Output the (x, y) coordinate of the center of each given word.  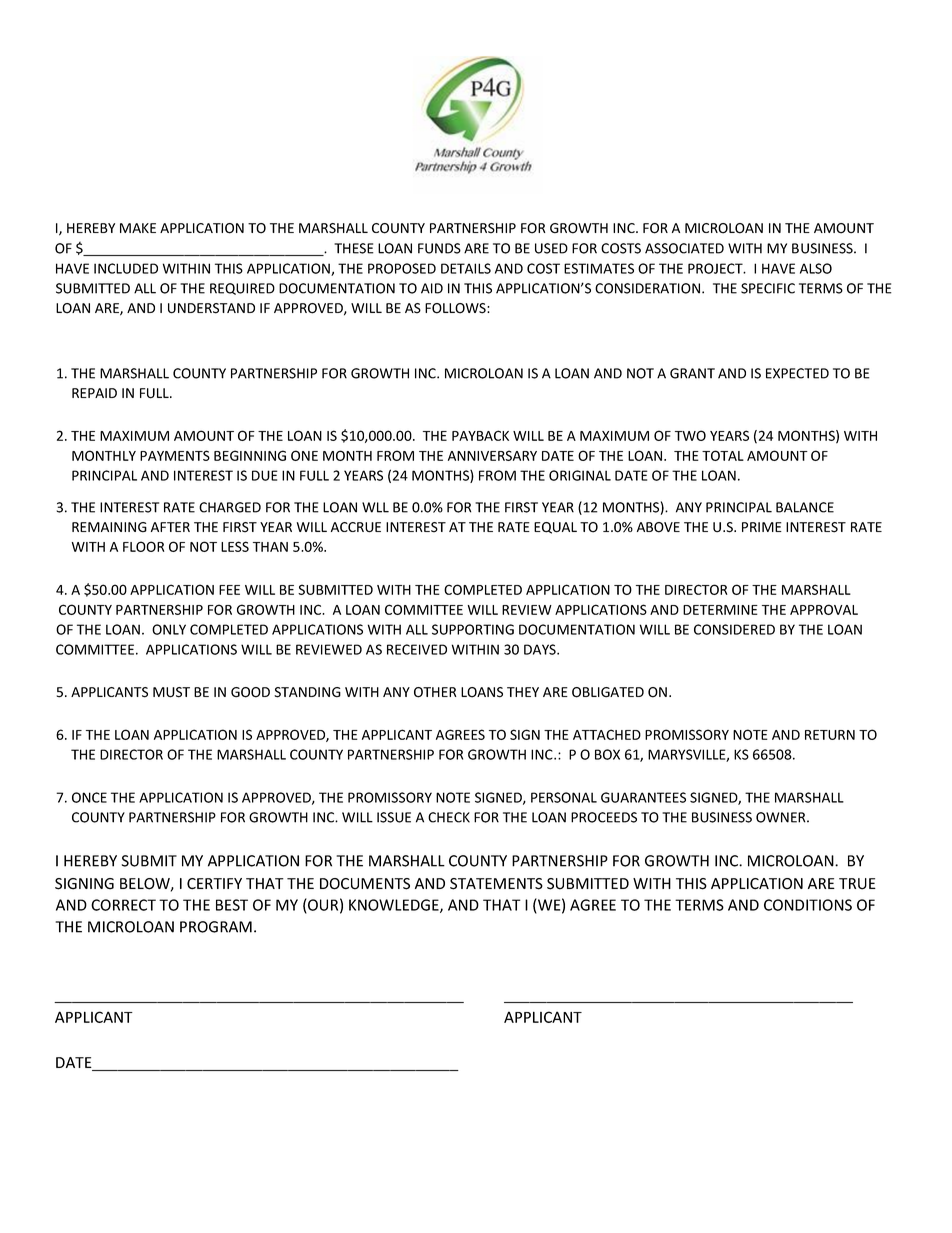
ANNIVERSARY (492, 455)
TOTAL (723, 455)
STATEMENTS (496, 884)
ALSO (816, 268)
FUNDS (439, 248)
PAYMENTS (175, 455)
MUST (171, 692)
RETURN (830, 735)
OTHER (435, 692)
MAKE (138, 228)
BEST (232, 905)
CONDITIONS (808, 905)
